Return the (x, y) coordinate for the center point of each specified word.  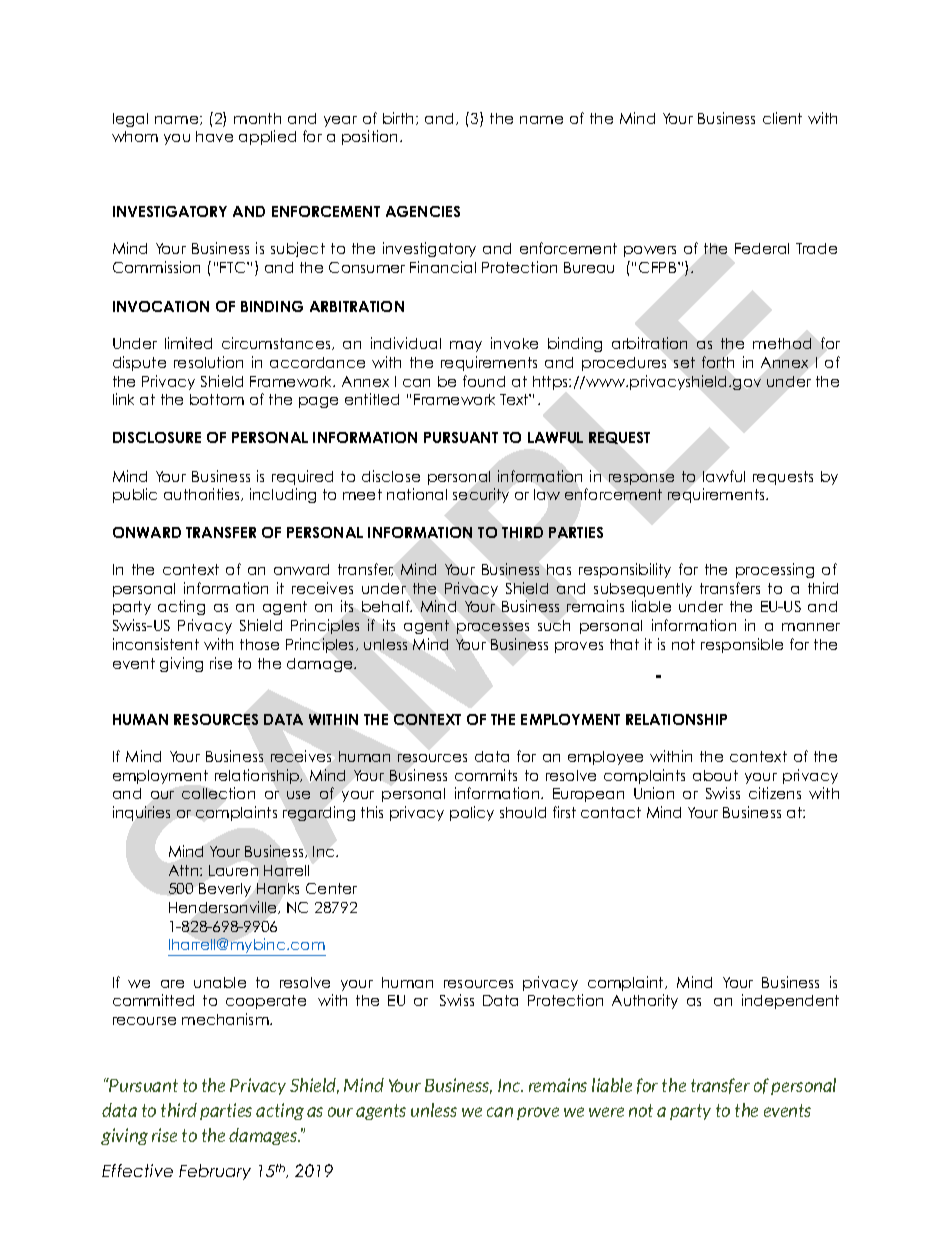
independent (790, 1001)
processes (493, 628)
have (214, 136)
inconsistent (156, 644)
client (782, 118)
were (606, 1112)
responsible (742, 645)
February (215, 1172)
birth (400, 118)
